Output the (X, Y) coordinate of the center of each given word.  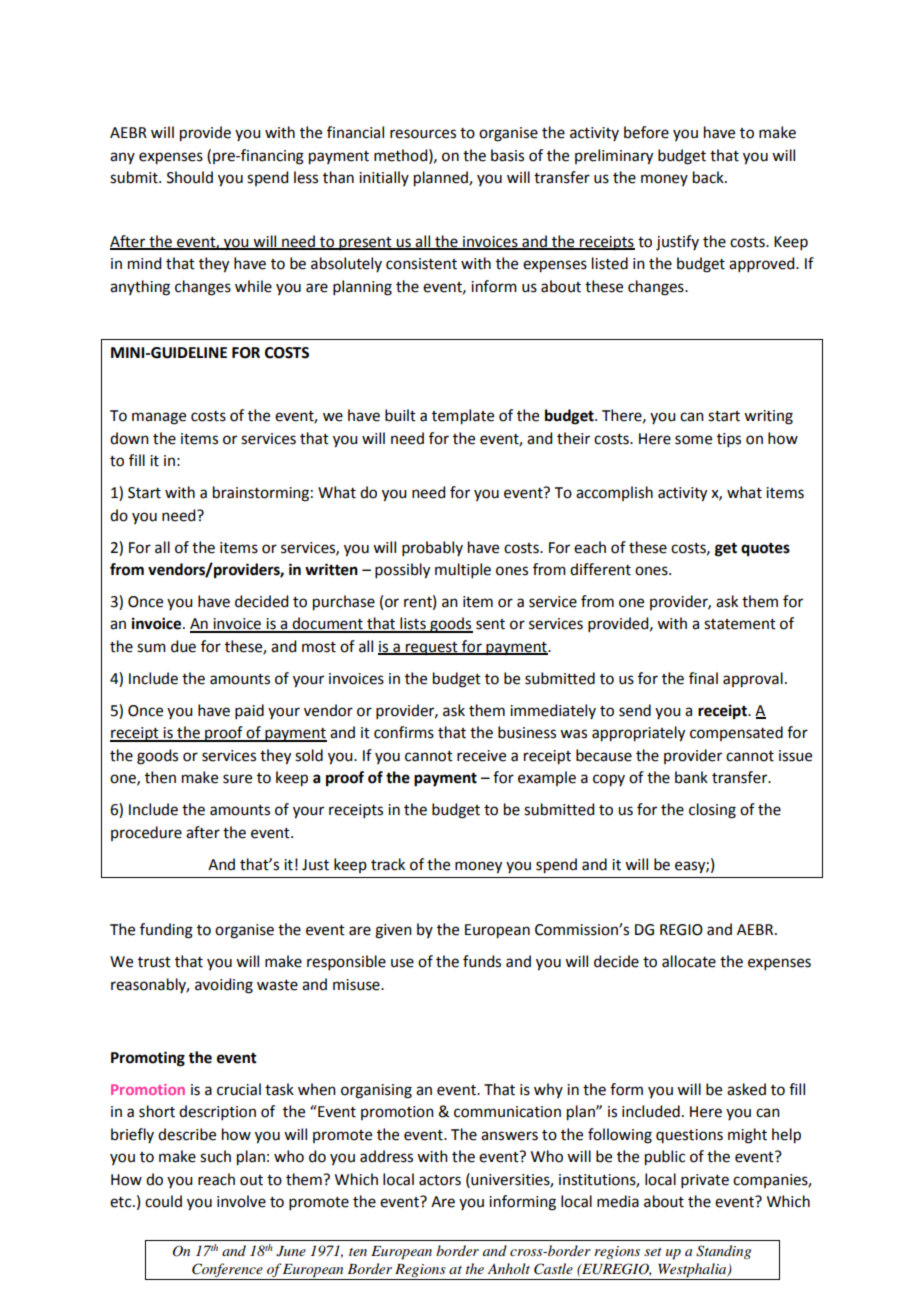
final (703, 678)
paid (249, 711)
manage (159, 418)
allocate (689, 961)
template (463, 417)
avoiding (224, 986)
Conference (227, 1271)
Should (190, 177)
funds (482, 961)
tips (729, 440)
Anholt (508, 1268)
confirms (404, 732)
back (709, 177)
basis (507, 155)
